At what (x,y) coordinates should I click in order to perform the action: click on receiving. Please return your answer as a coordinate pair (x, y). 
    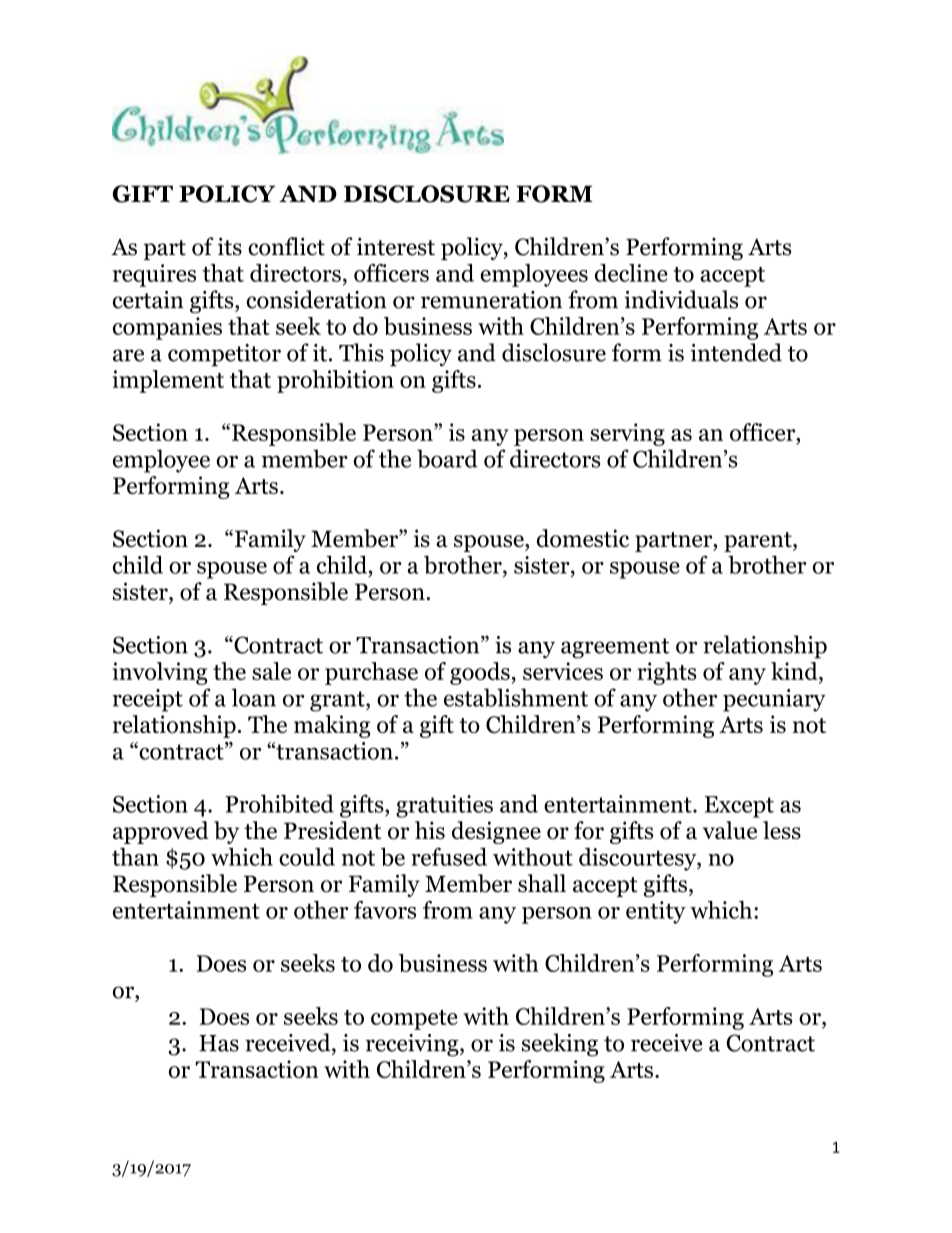
    Looking at the image, I should click on (413, 1045).
